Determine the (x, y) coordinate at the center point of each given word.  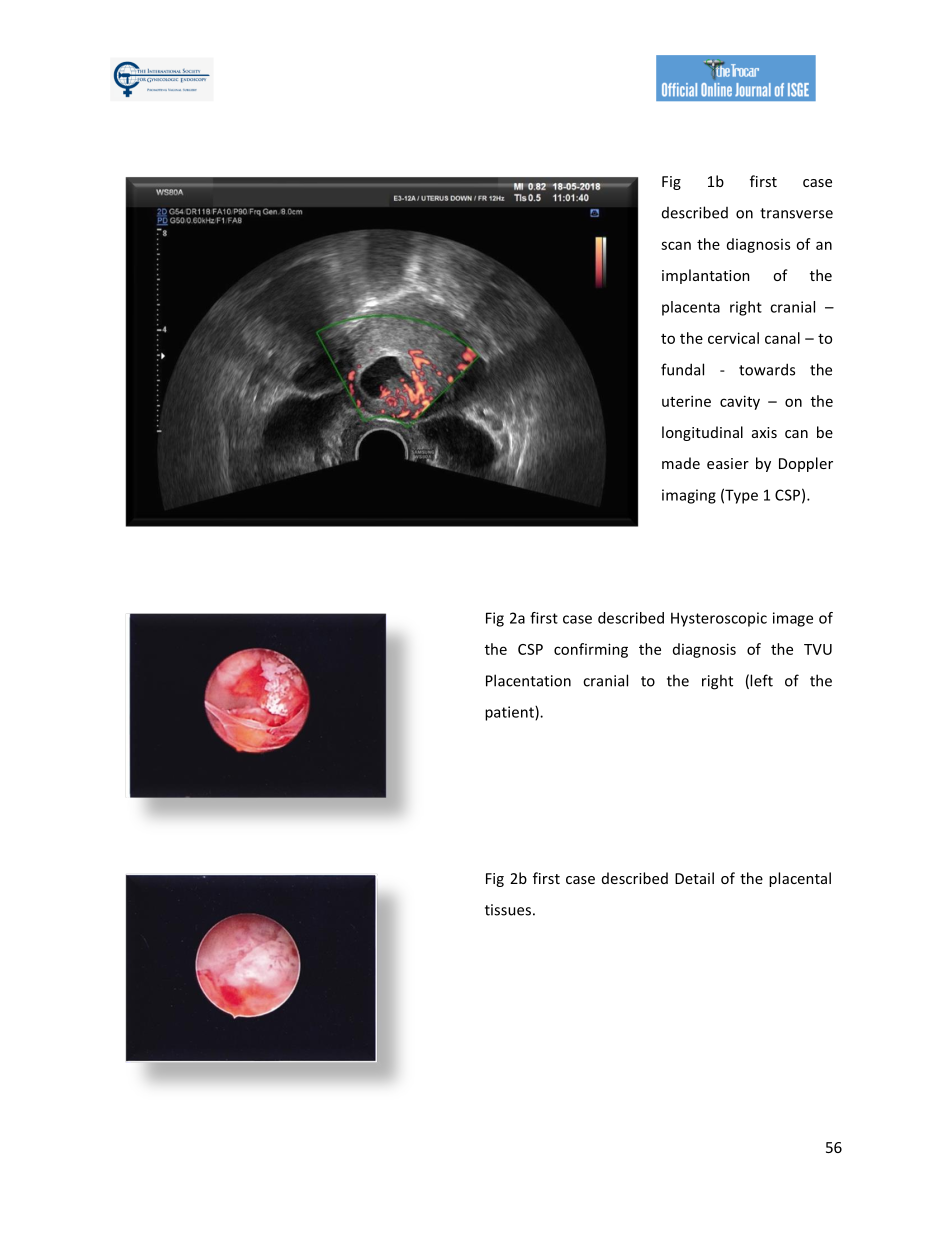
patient (510, 713)
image (793, 619)
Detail (694, 878)
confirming (591, 650)
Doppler (806, 464)
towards (767, 369)
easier (728, 463)
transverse (796, 213)
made (681, 463)
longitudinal (702, 433)
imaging (689, 496)
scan (676, 245)
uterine (686, 401)
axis (764, 432)
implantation (706, 276)
